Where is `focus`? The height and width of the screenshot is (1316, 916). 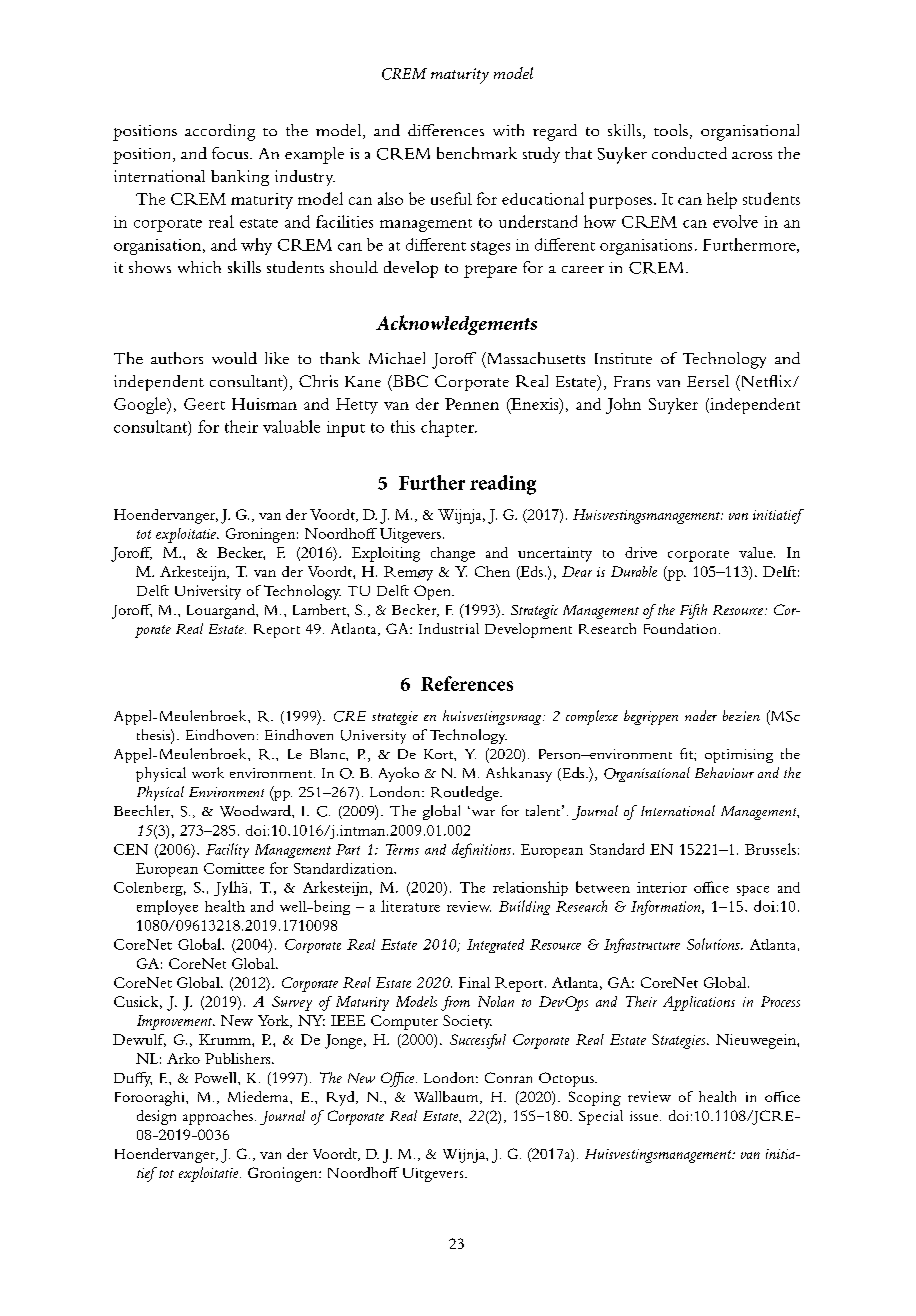 focus is located at coordinates (231, 153).
